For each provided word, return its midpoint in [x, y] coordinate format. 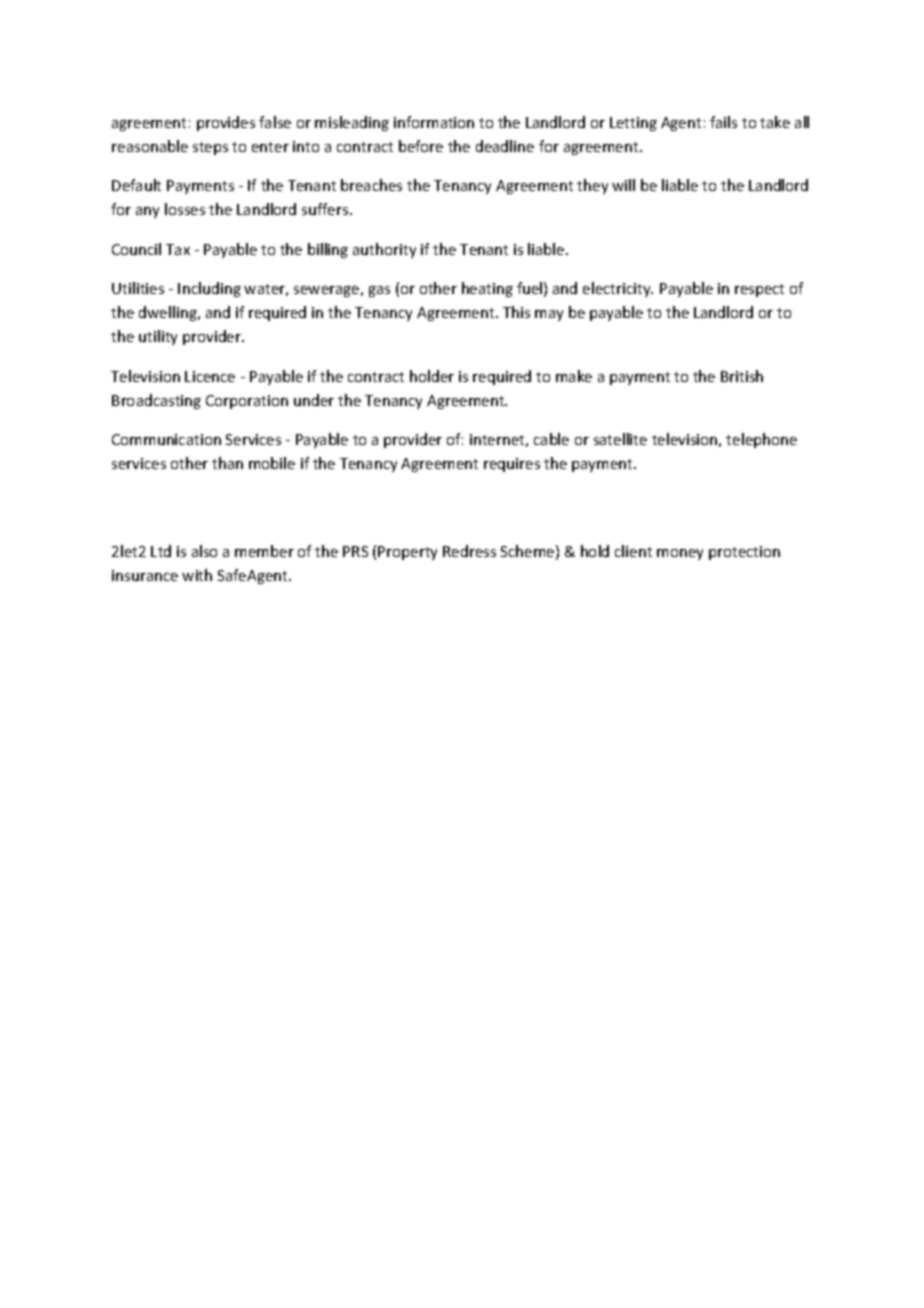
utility [158, 337]
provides [226, 123]
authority [384, 250]
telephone [761, 440]
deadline [505, 146]
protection [744, 553]
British [742, 376]
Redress [469, 551]
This [516, 312]
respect [759, 290]
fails [723, 122]
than [227, 463]
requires [512, 465]
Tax [178, 249]
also [204, 551]
